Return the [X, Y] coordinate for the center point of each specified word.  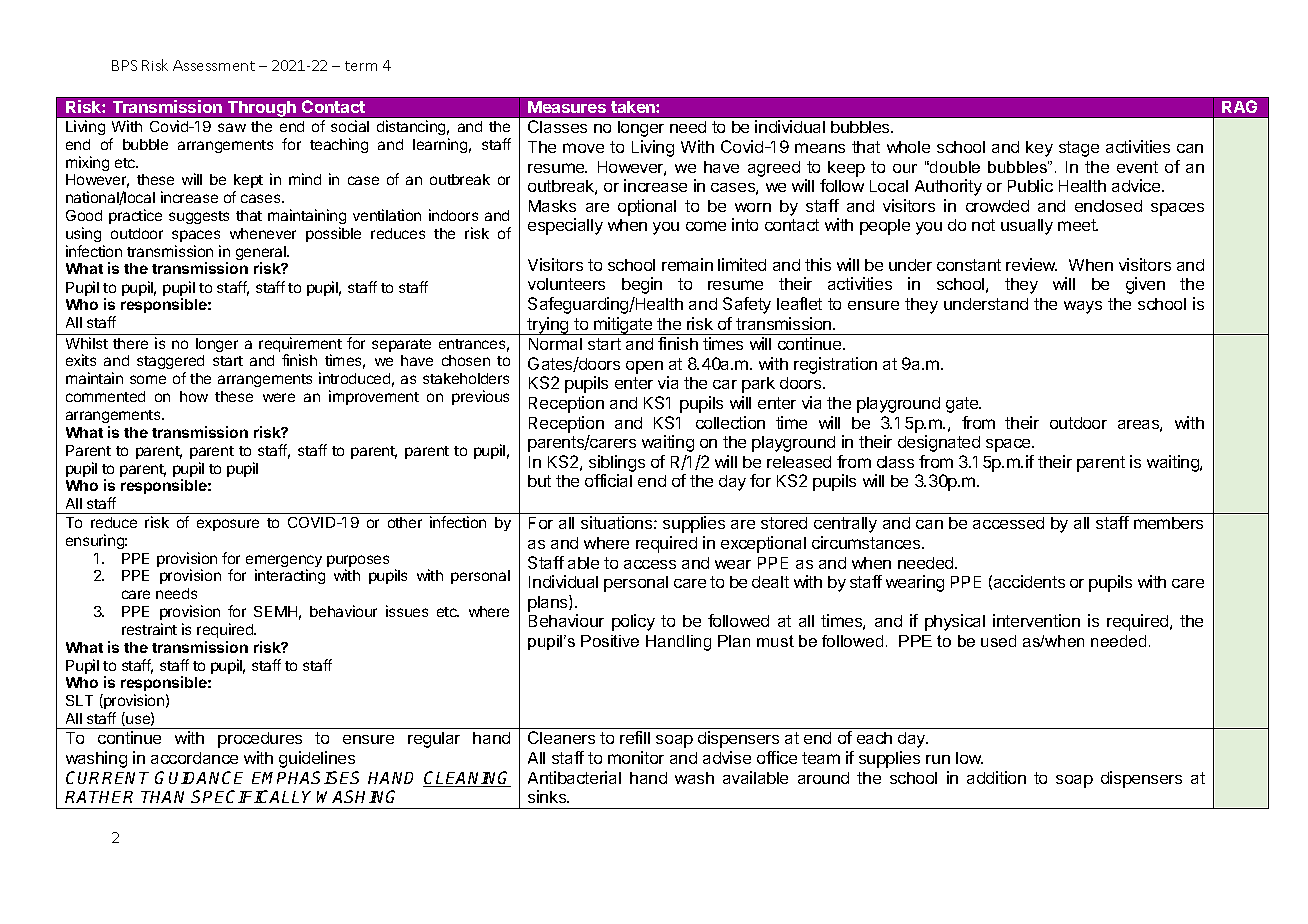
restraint [149, 629]
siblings [617, 465]
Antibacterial [574, 777]
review [1031, 264]
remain [687, 264]
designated [939, 443]
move [583, 148]
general [262, 254]
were [279, 397]
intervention [1036, 620]
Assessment [214, 65]
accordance [194, 758]
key [1039, 149]
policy [633, 622]
